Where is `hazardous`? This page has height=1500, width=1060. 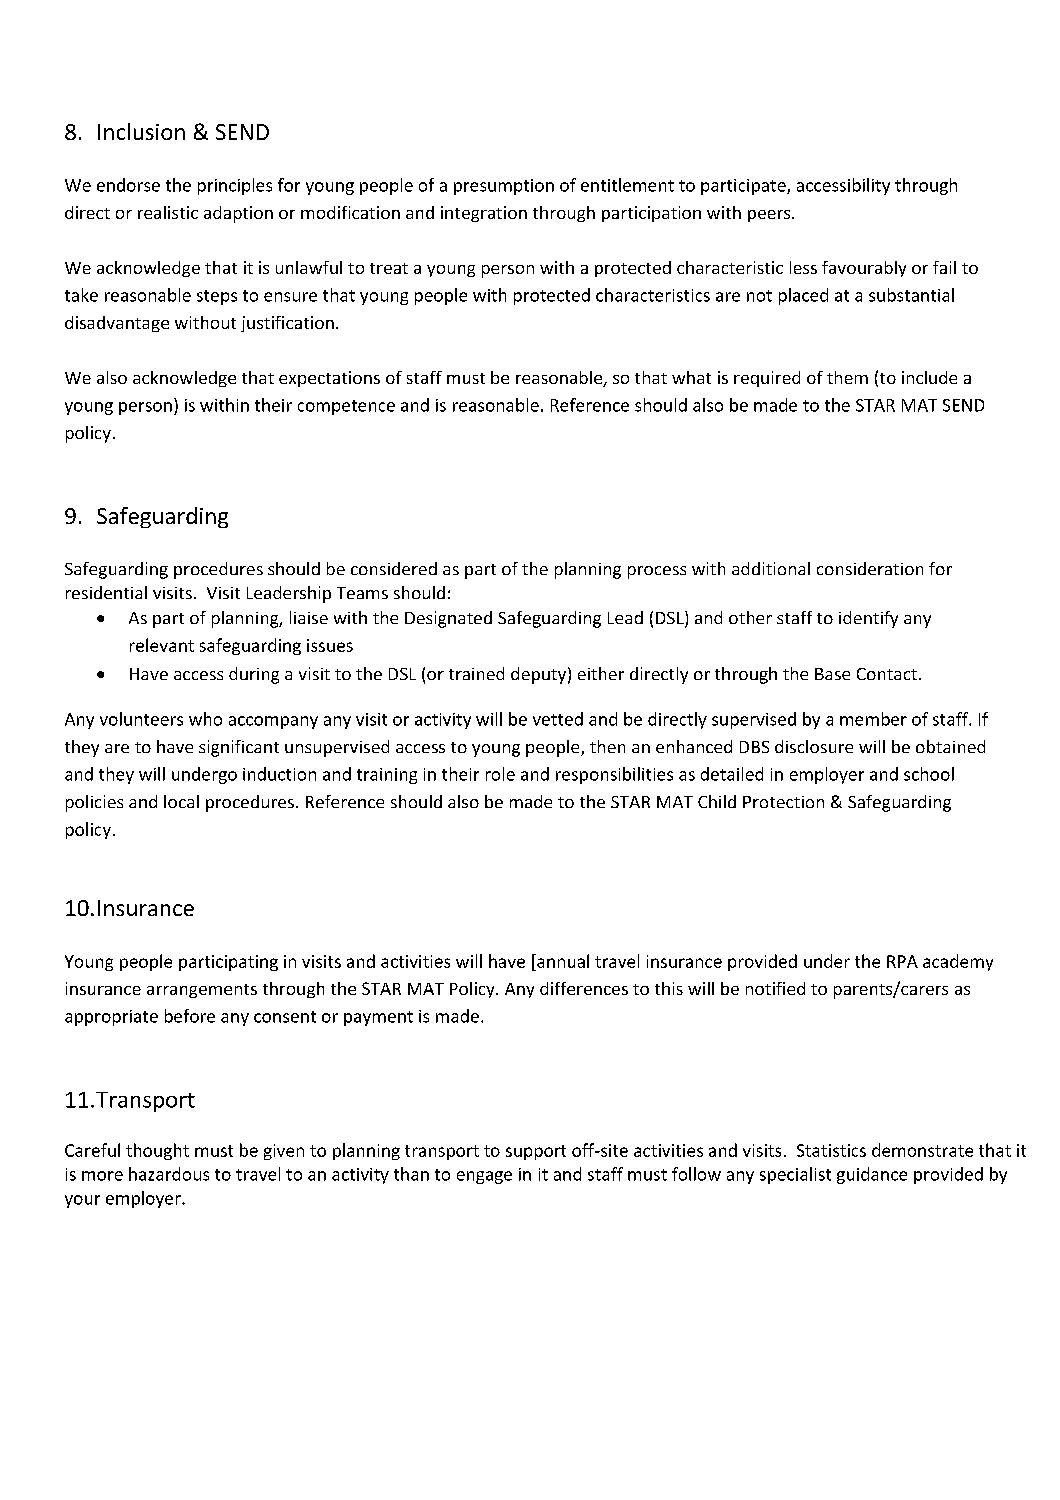
hazardous is located at coordinates (169, 1174).
